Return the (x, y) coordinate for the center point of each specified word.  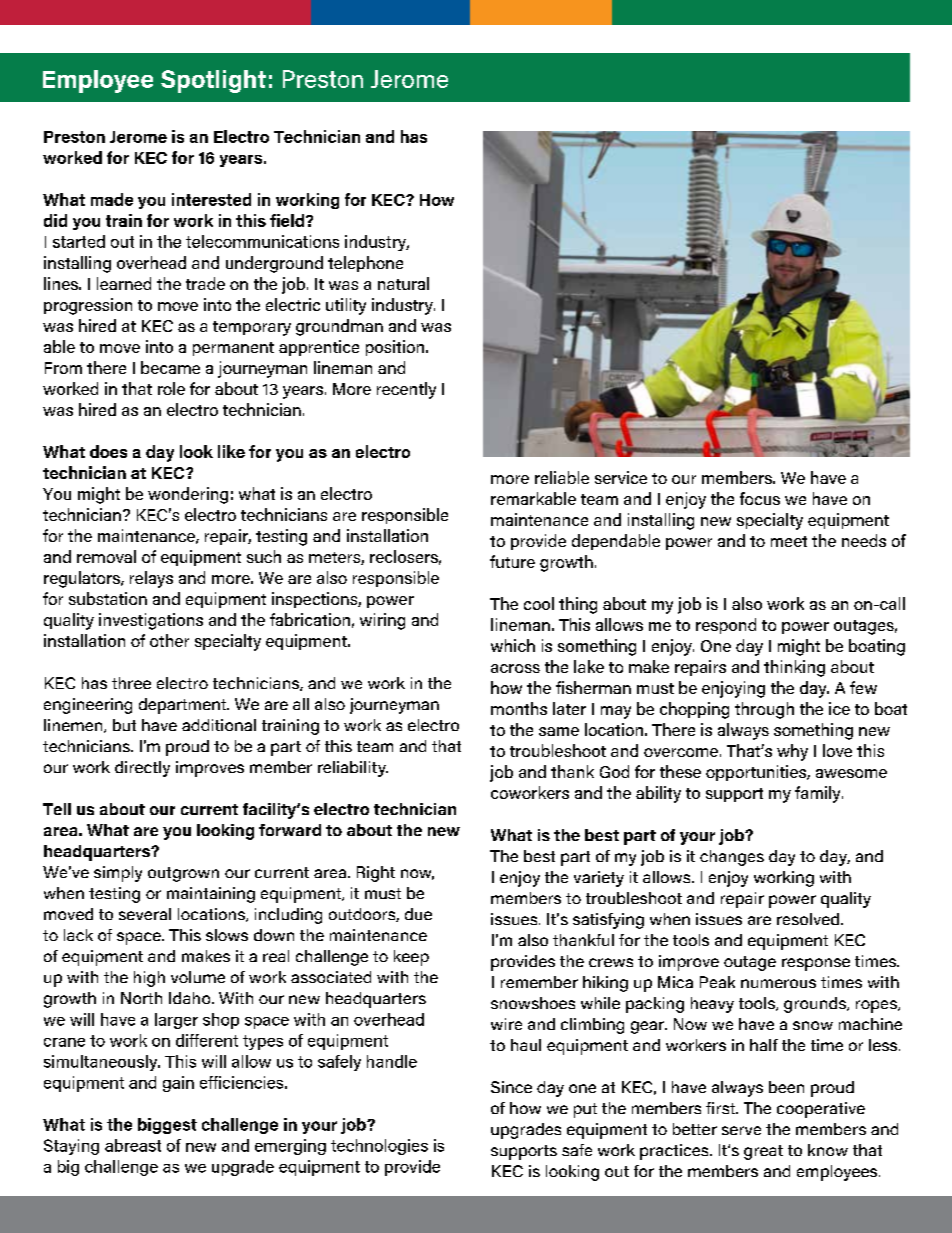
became (170, 367)
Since (511, 1087)
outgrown (183, 874)
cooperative (821, 1110)
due (418, 914)
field (287, 220)
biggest (167, 1126)
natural (403, 283)
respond (726, 626)
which (513, 645)
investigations (151, 621)
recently (406, 390)
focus (760, 498)
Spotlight (213, 81)
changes (732, 858)
